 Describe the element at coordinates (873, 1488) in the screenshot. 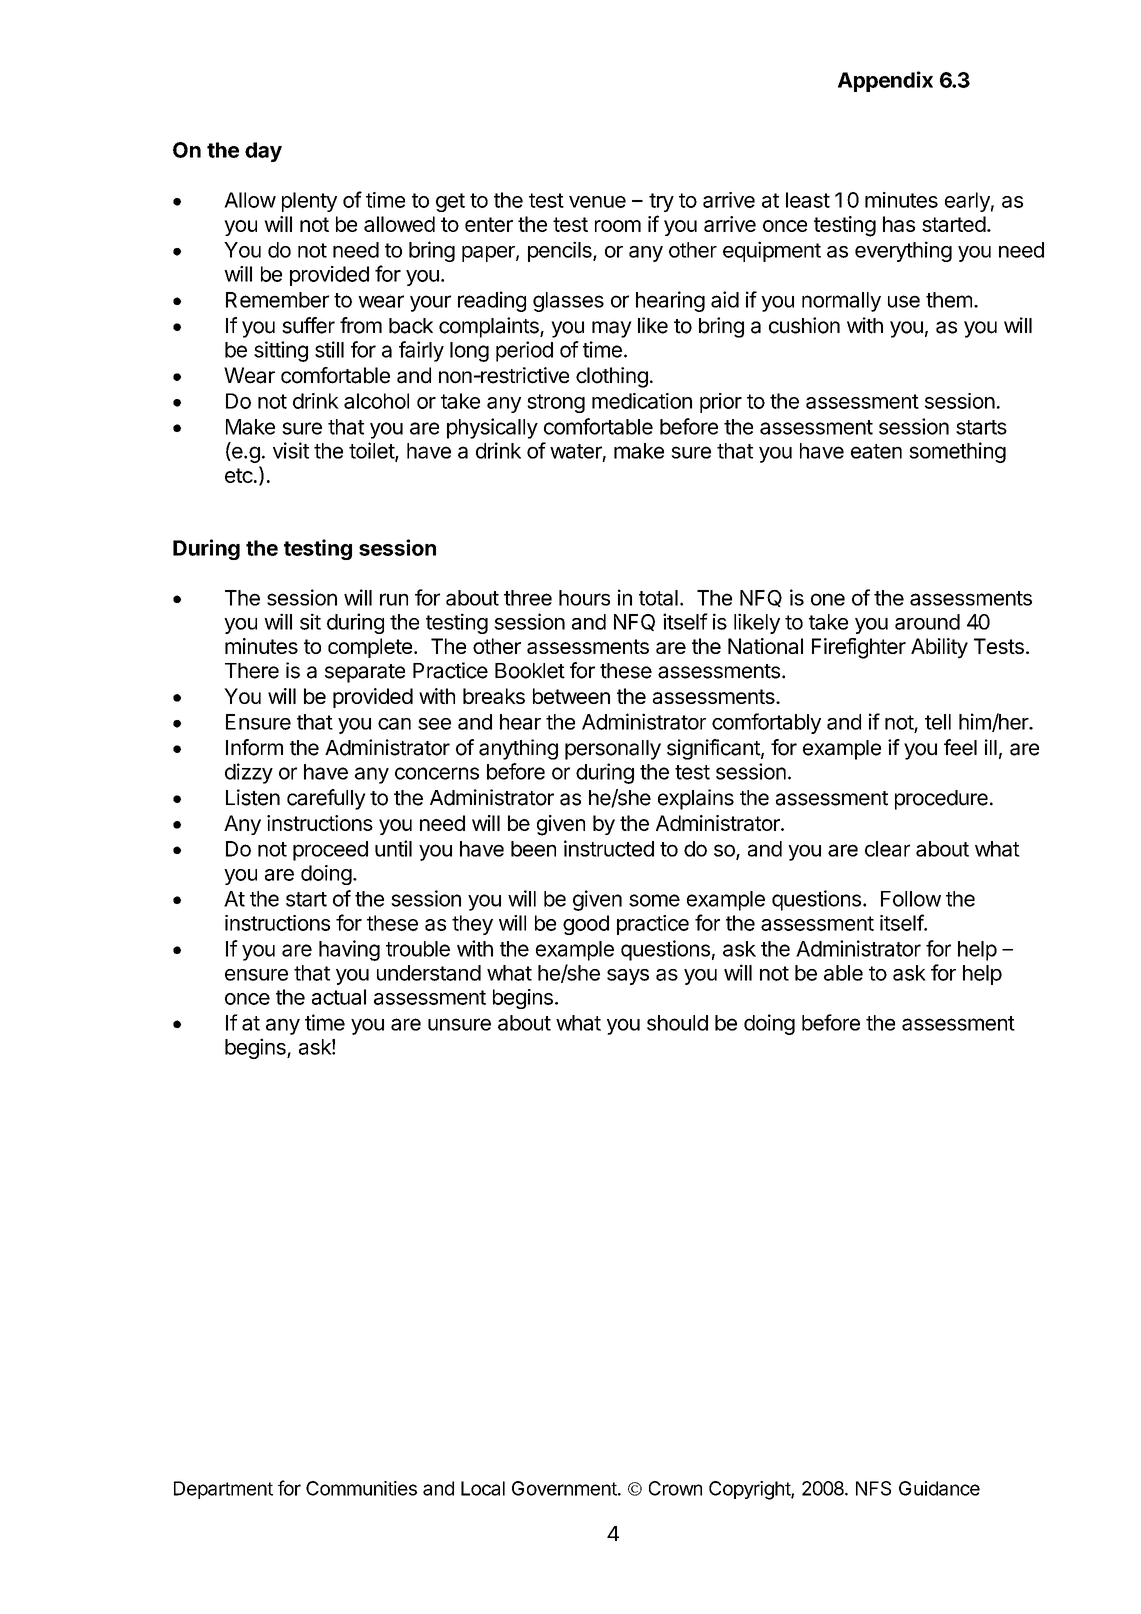

I see `NFS` at that location.
